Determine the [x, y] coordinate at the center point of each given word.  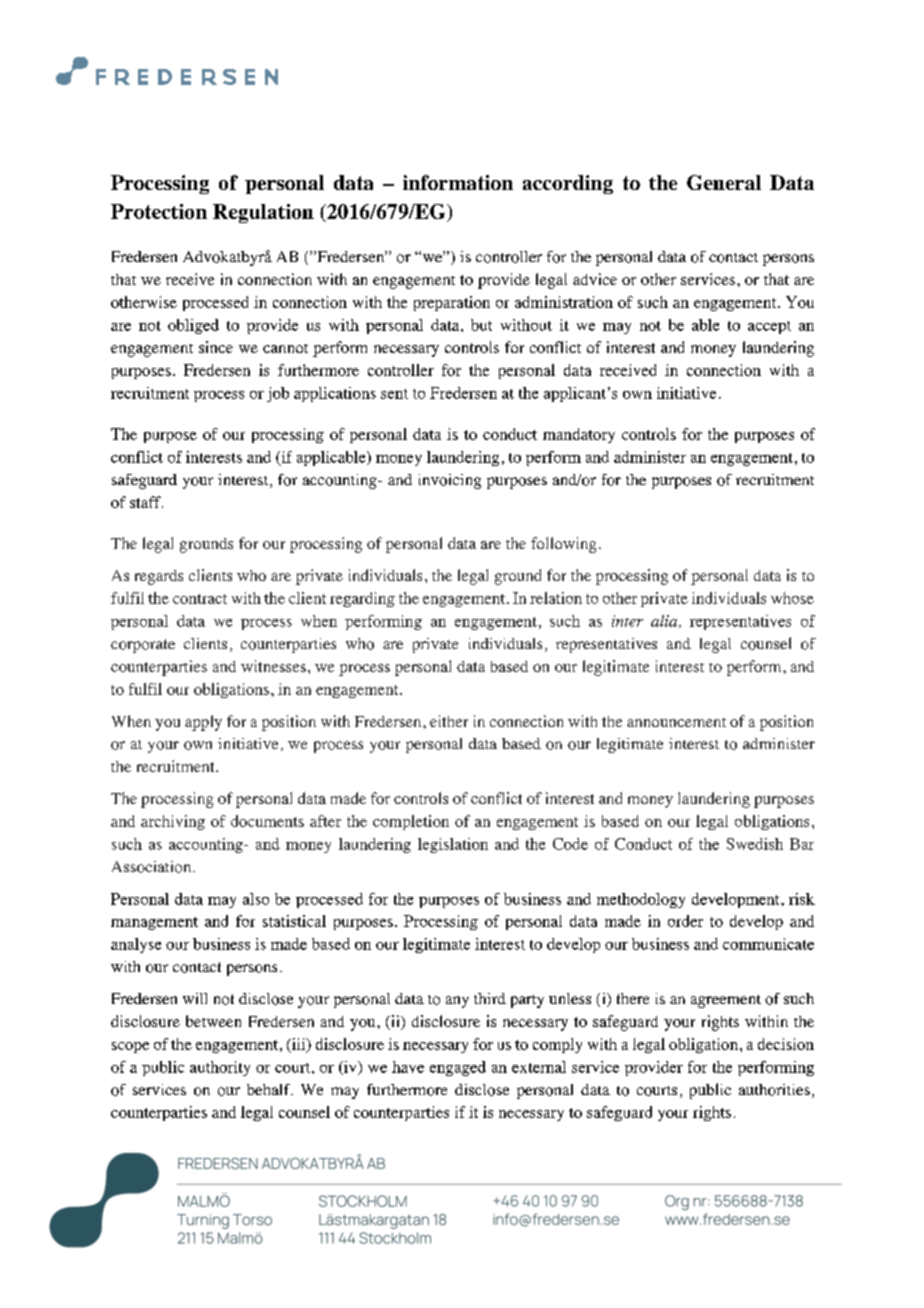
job [278, 394]
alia [665, 621]
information [458, 182]
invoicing [450, 481]
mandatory [579, 435]
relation [556, 598]
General [724, 182]
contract [200, 599]
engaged [458, 1068]
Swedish [755, 844]
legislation [453, 845]
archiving [173, 822]
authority [220, 1068]
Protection [159, 211]
